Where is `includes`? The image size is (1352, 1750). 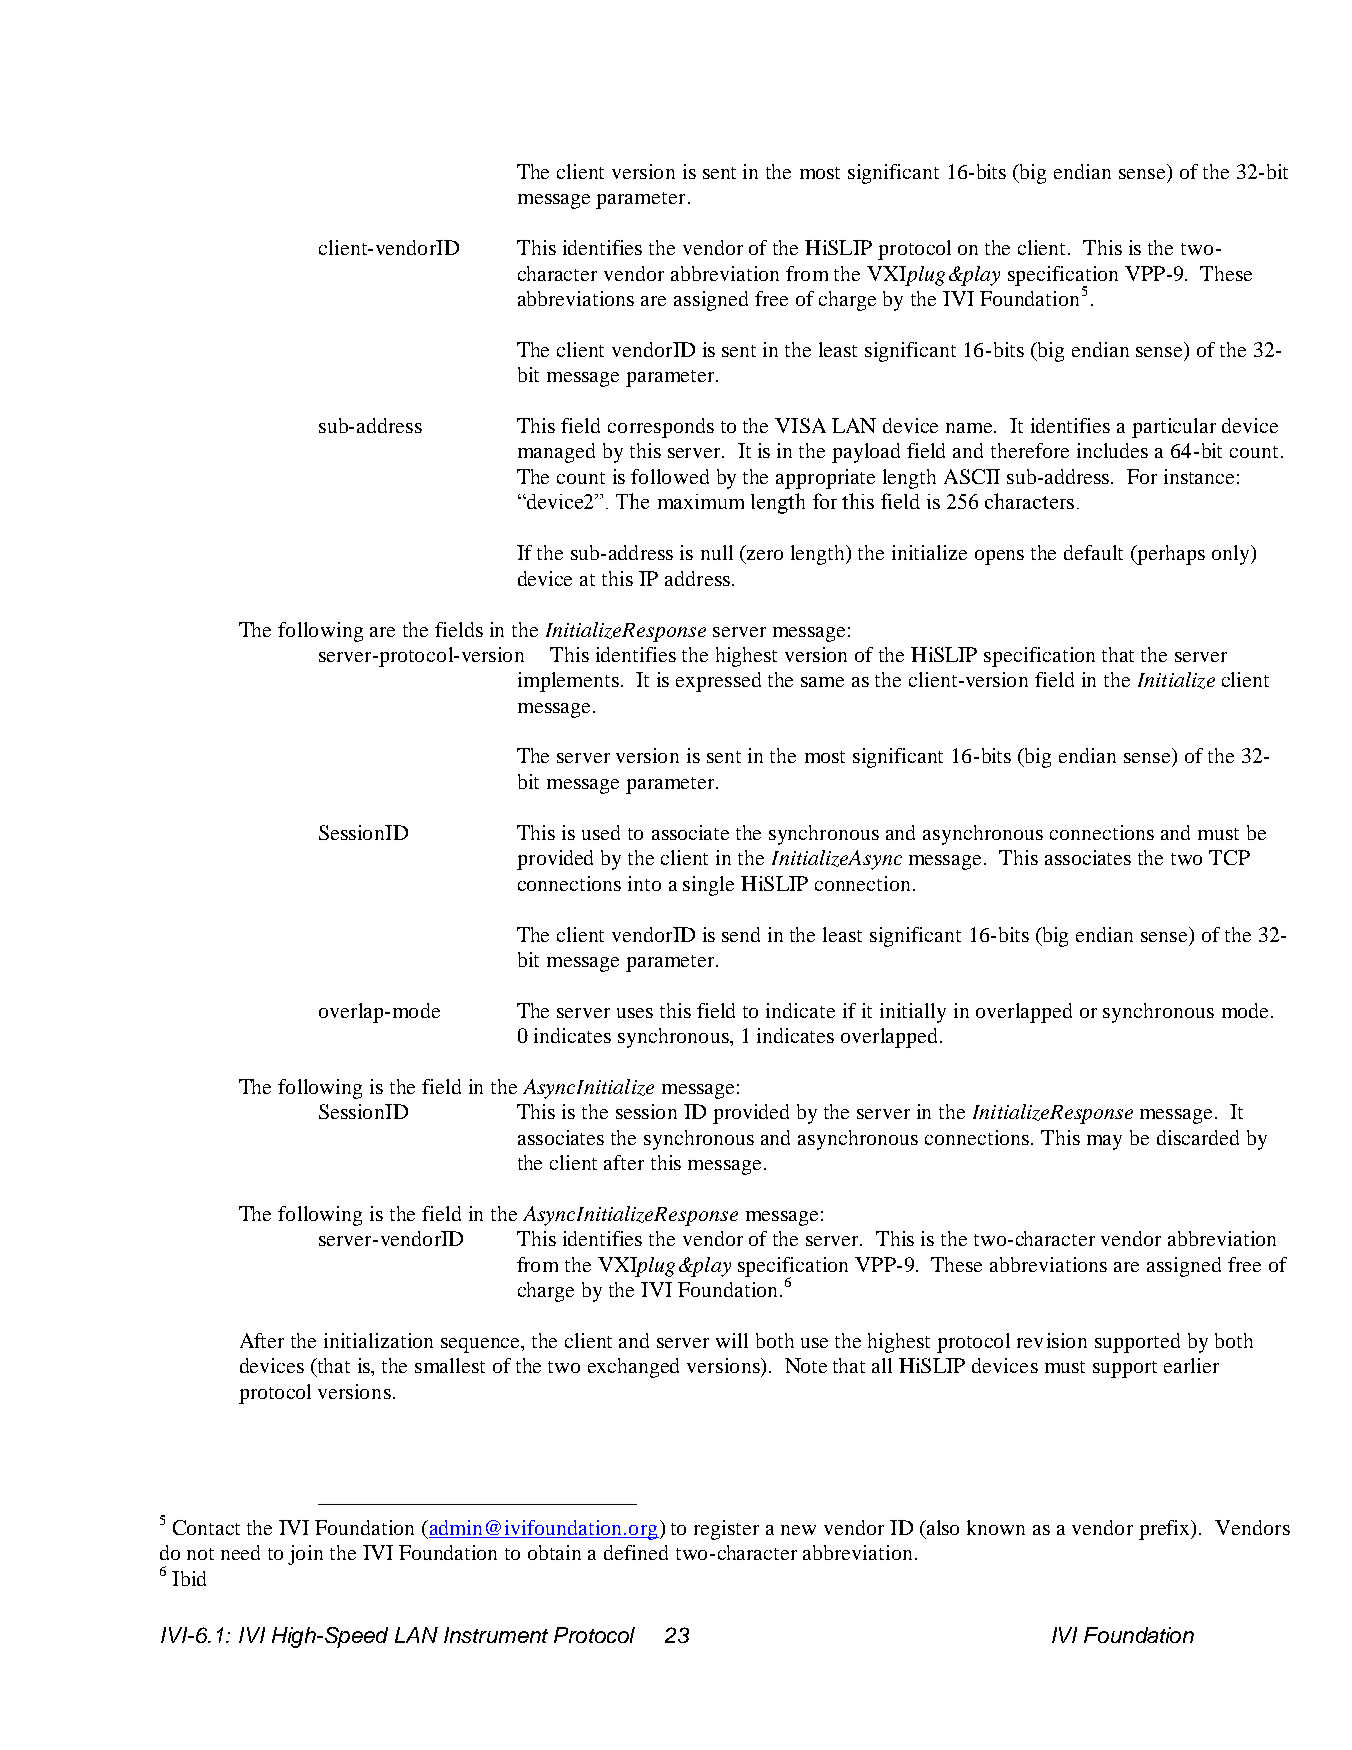 includes is located at coordinates (1112, 450).
